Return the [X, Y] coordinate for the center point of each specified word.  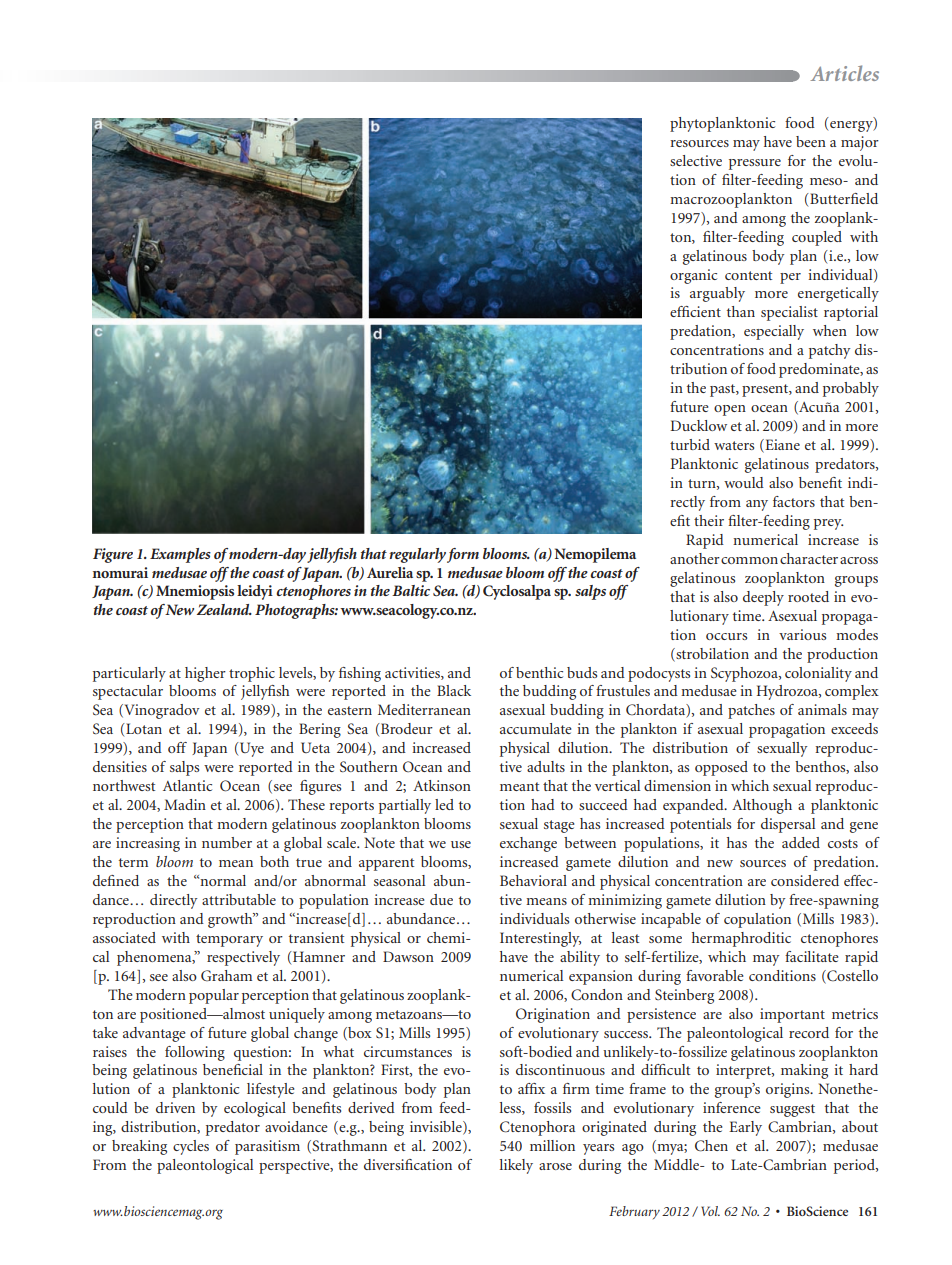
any [757, 505]
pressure [755, 164]
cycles [191, 1147]
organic [693, 276]
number [227, 842]
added [801, 842]
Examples [180, 555]
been [811, 141]
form [463, 555]
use [461, 844]
